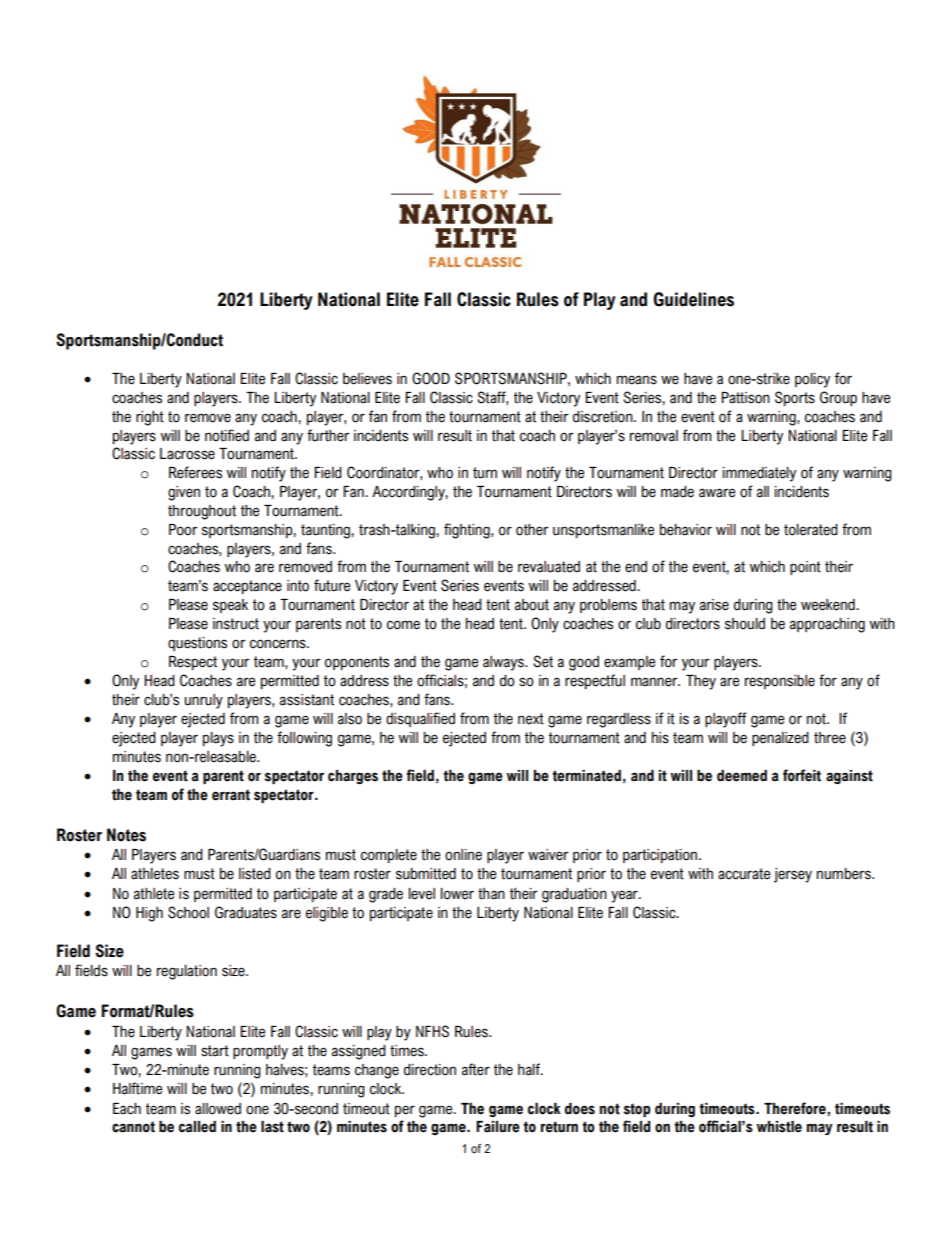  Describe the element at coordinates (498, 1127) in the image. I see `Failure` at that location.
